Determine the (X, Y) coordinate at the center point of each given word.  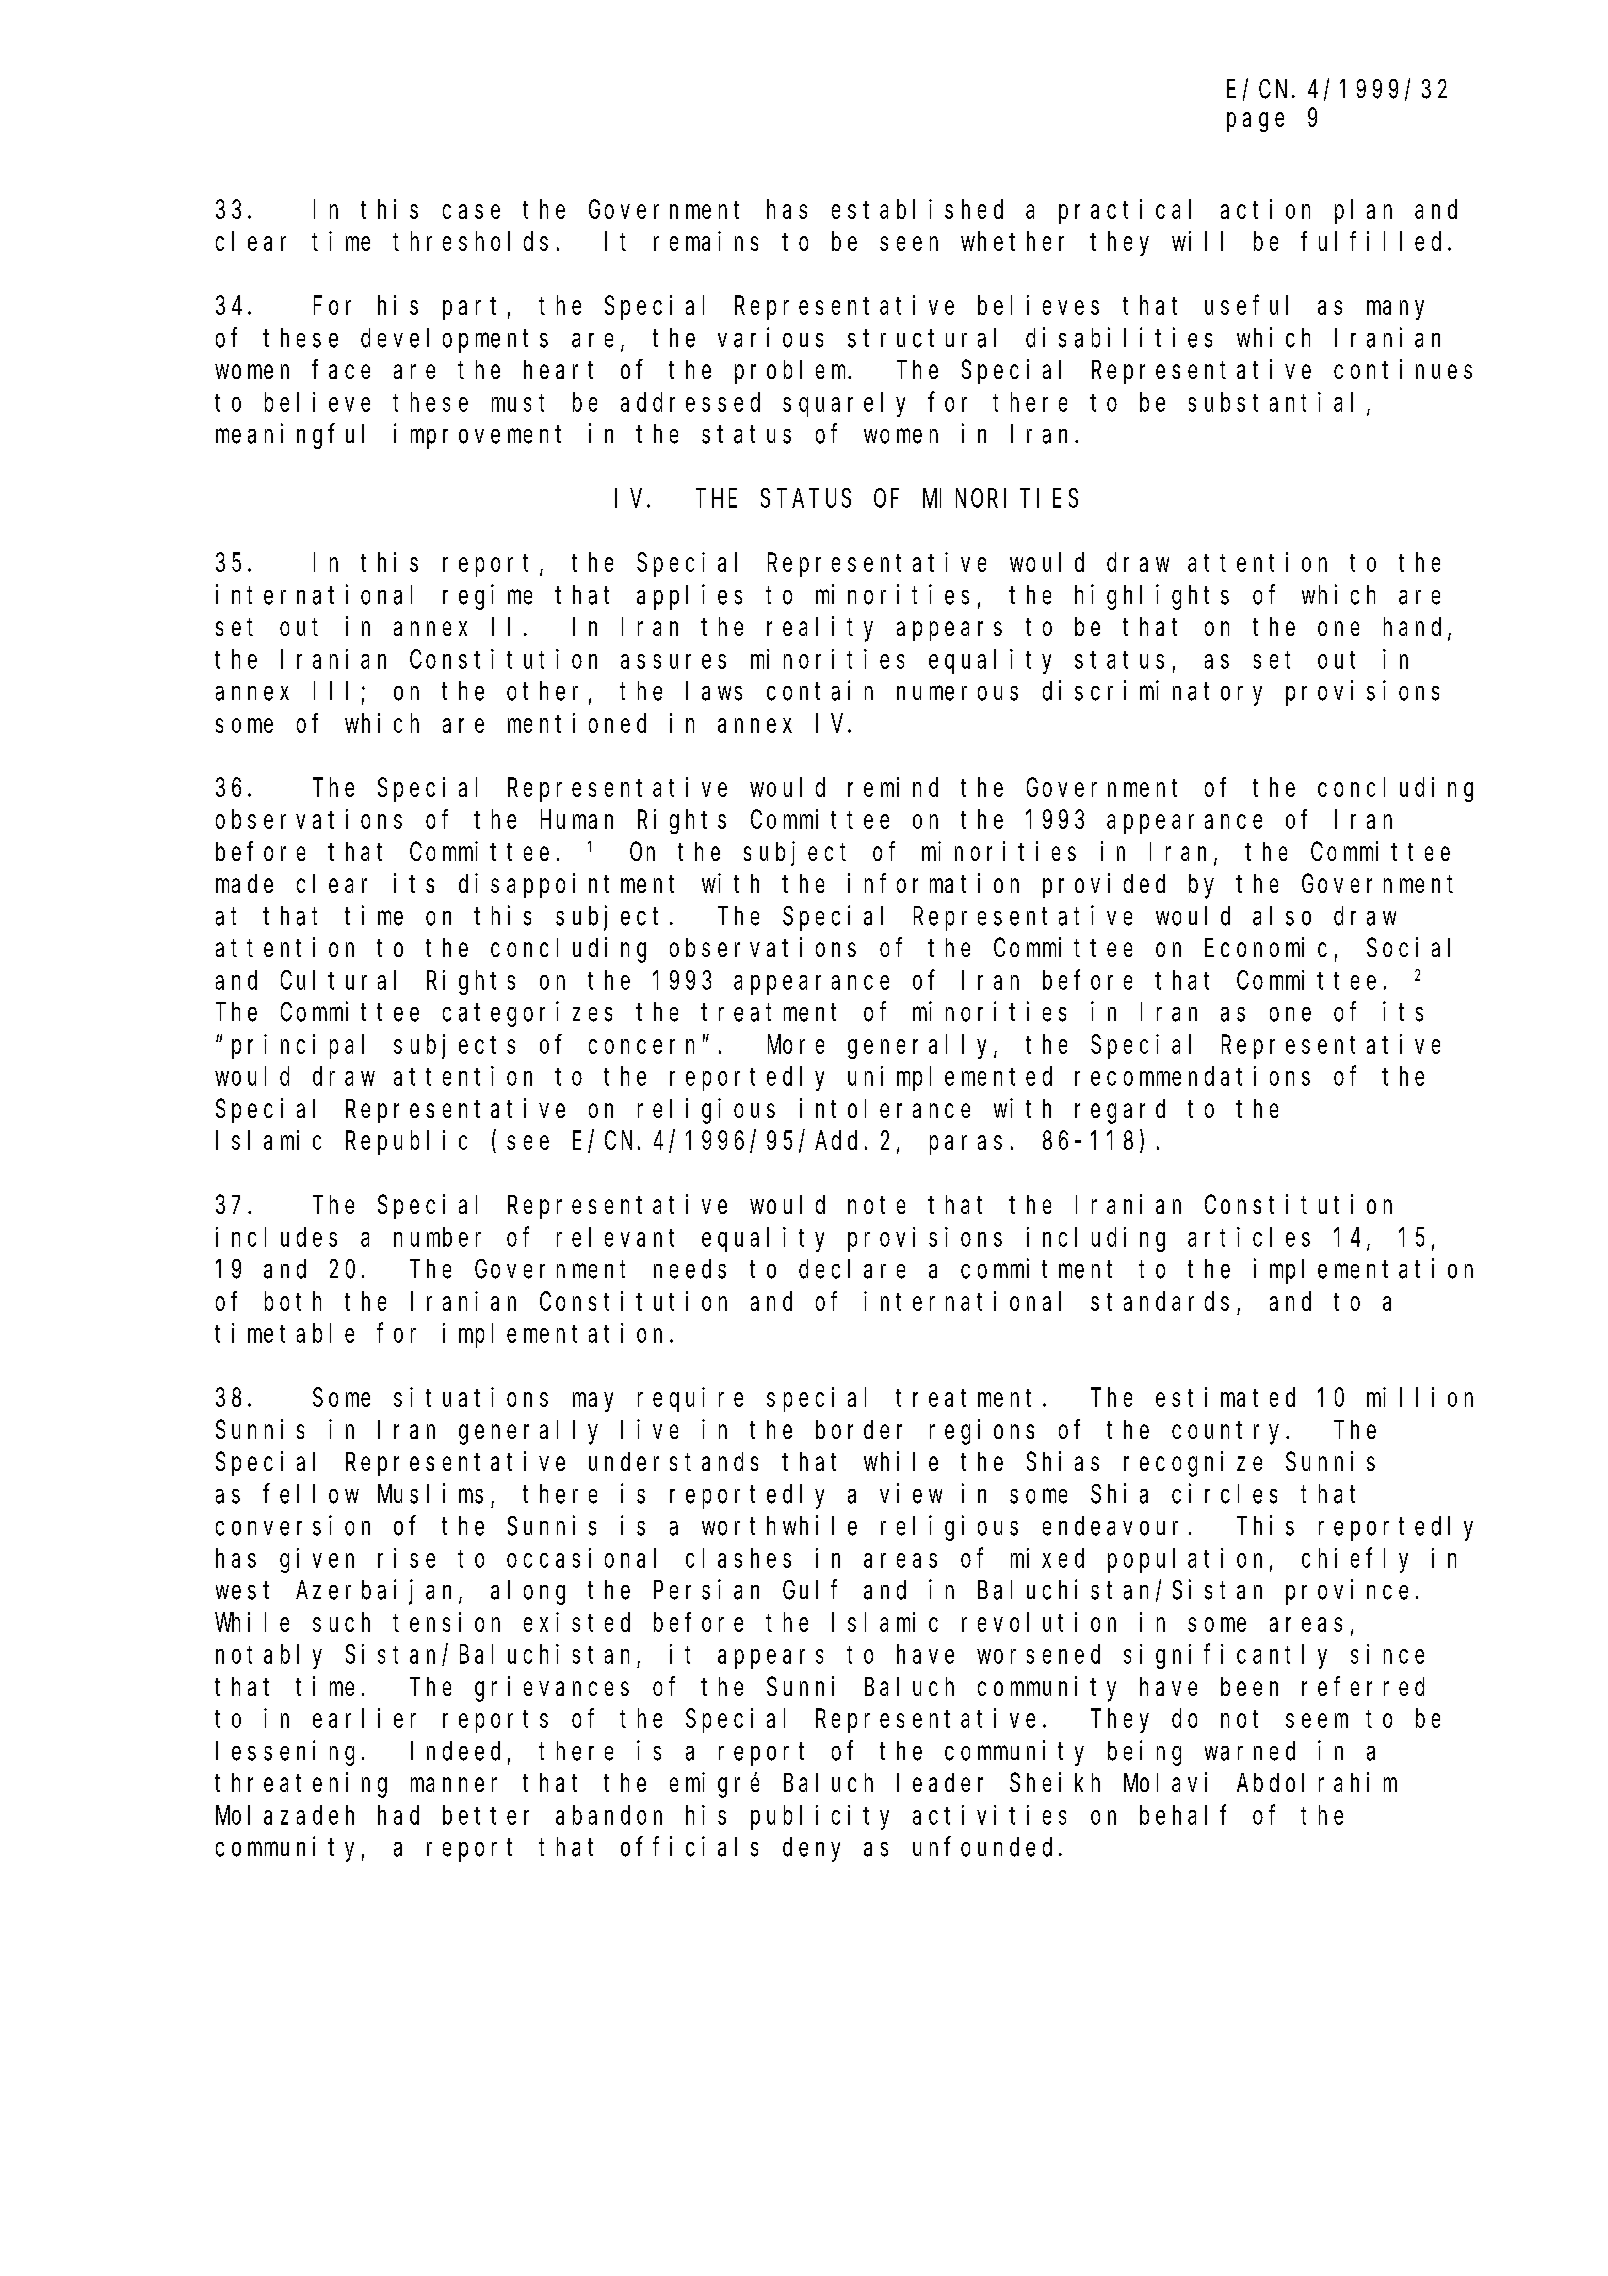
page (1255, 122)
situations (471, 1397)
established (917, 209)
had (398, 1815)
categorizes (527, 1014)
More (796, 1045)
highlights (1152, 597)
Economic (1266, 947)
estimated (1225, 1397)
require (690, 1399)
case (471, 211)
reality (820, 629)
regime (487, 597)
